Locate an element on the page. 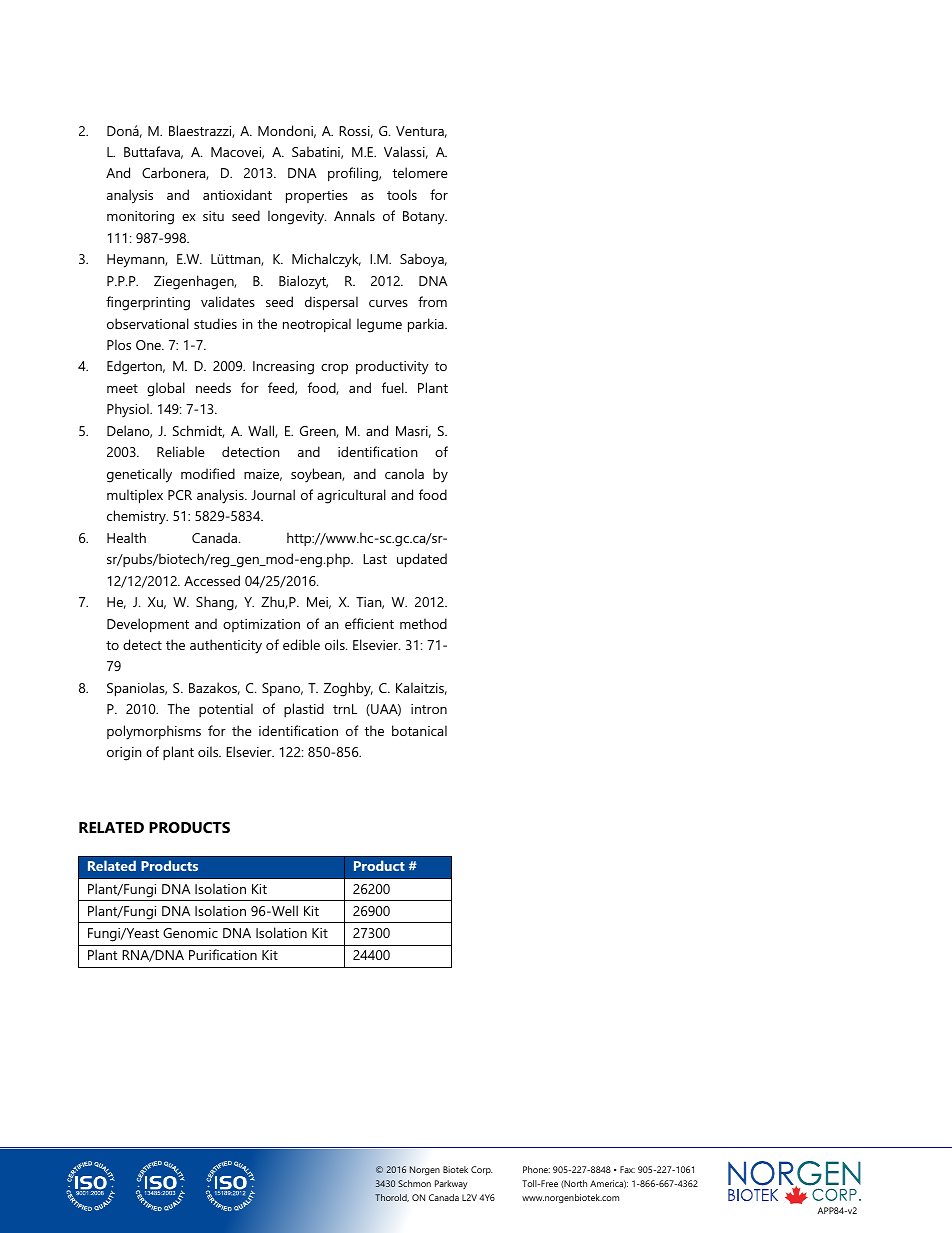  PCR is located at coordinates (180, 495).
